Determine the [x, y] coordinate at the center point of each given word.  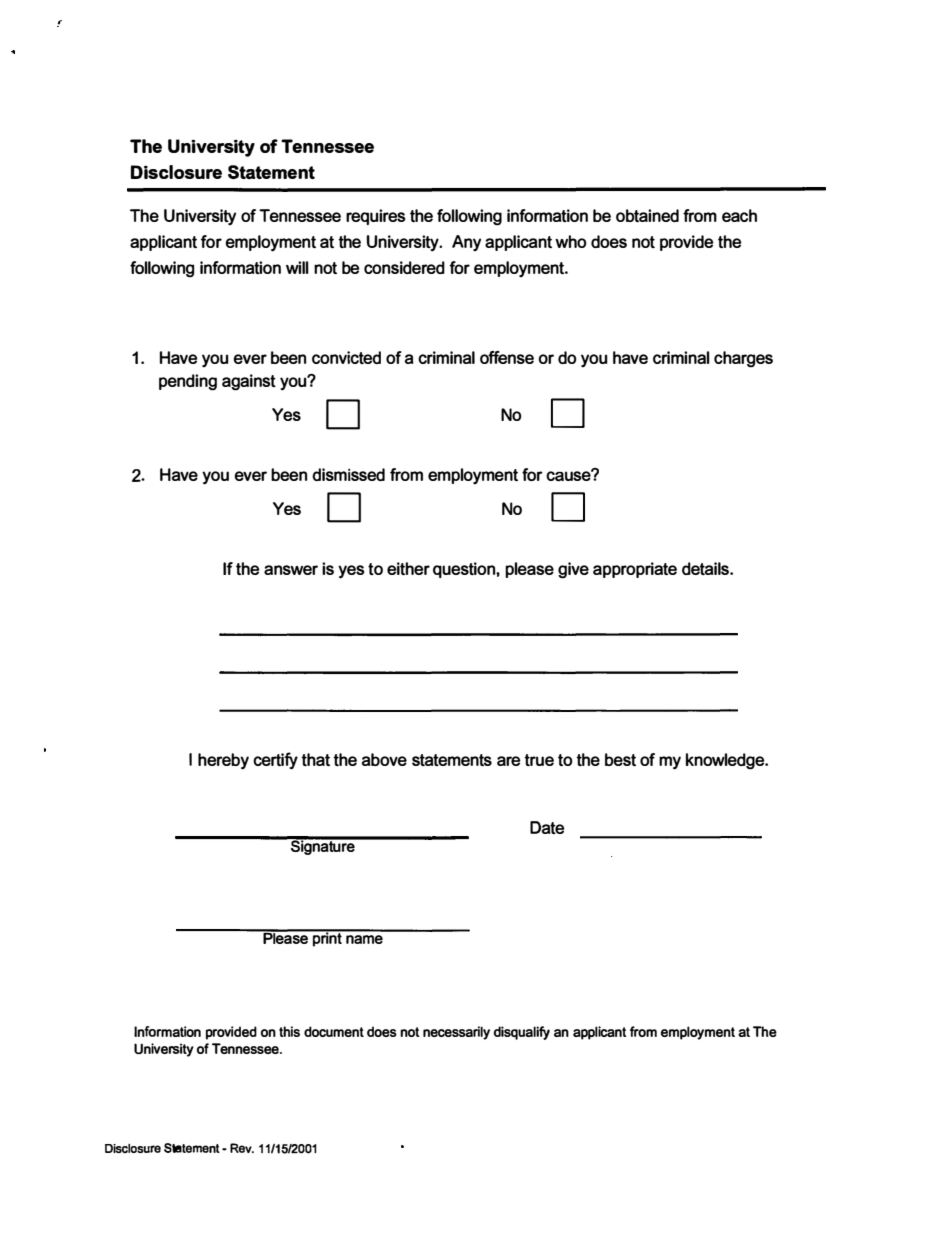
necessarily [456, 1033]
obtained [647, 215]
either [408, 568]
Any [466, 243]
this [289, 1031]
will [297, 267]
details [706, 568]
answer [291, 570]
